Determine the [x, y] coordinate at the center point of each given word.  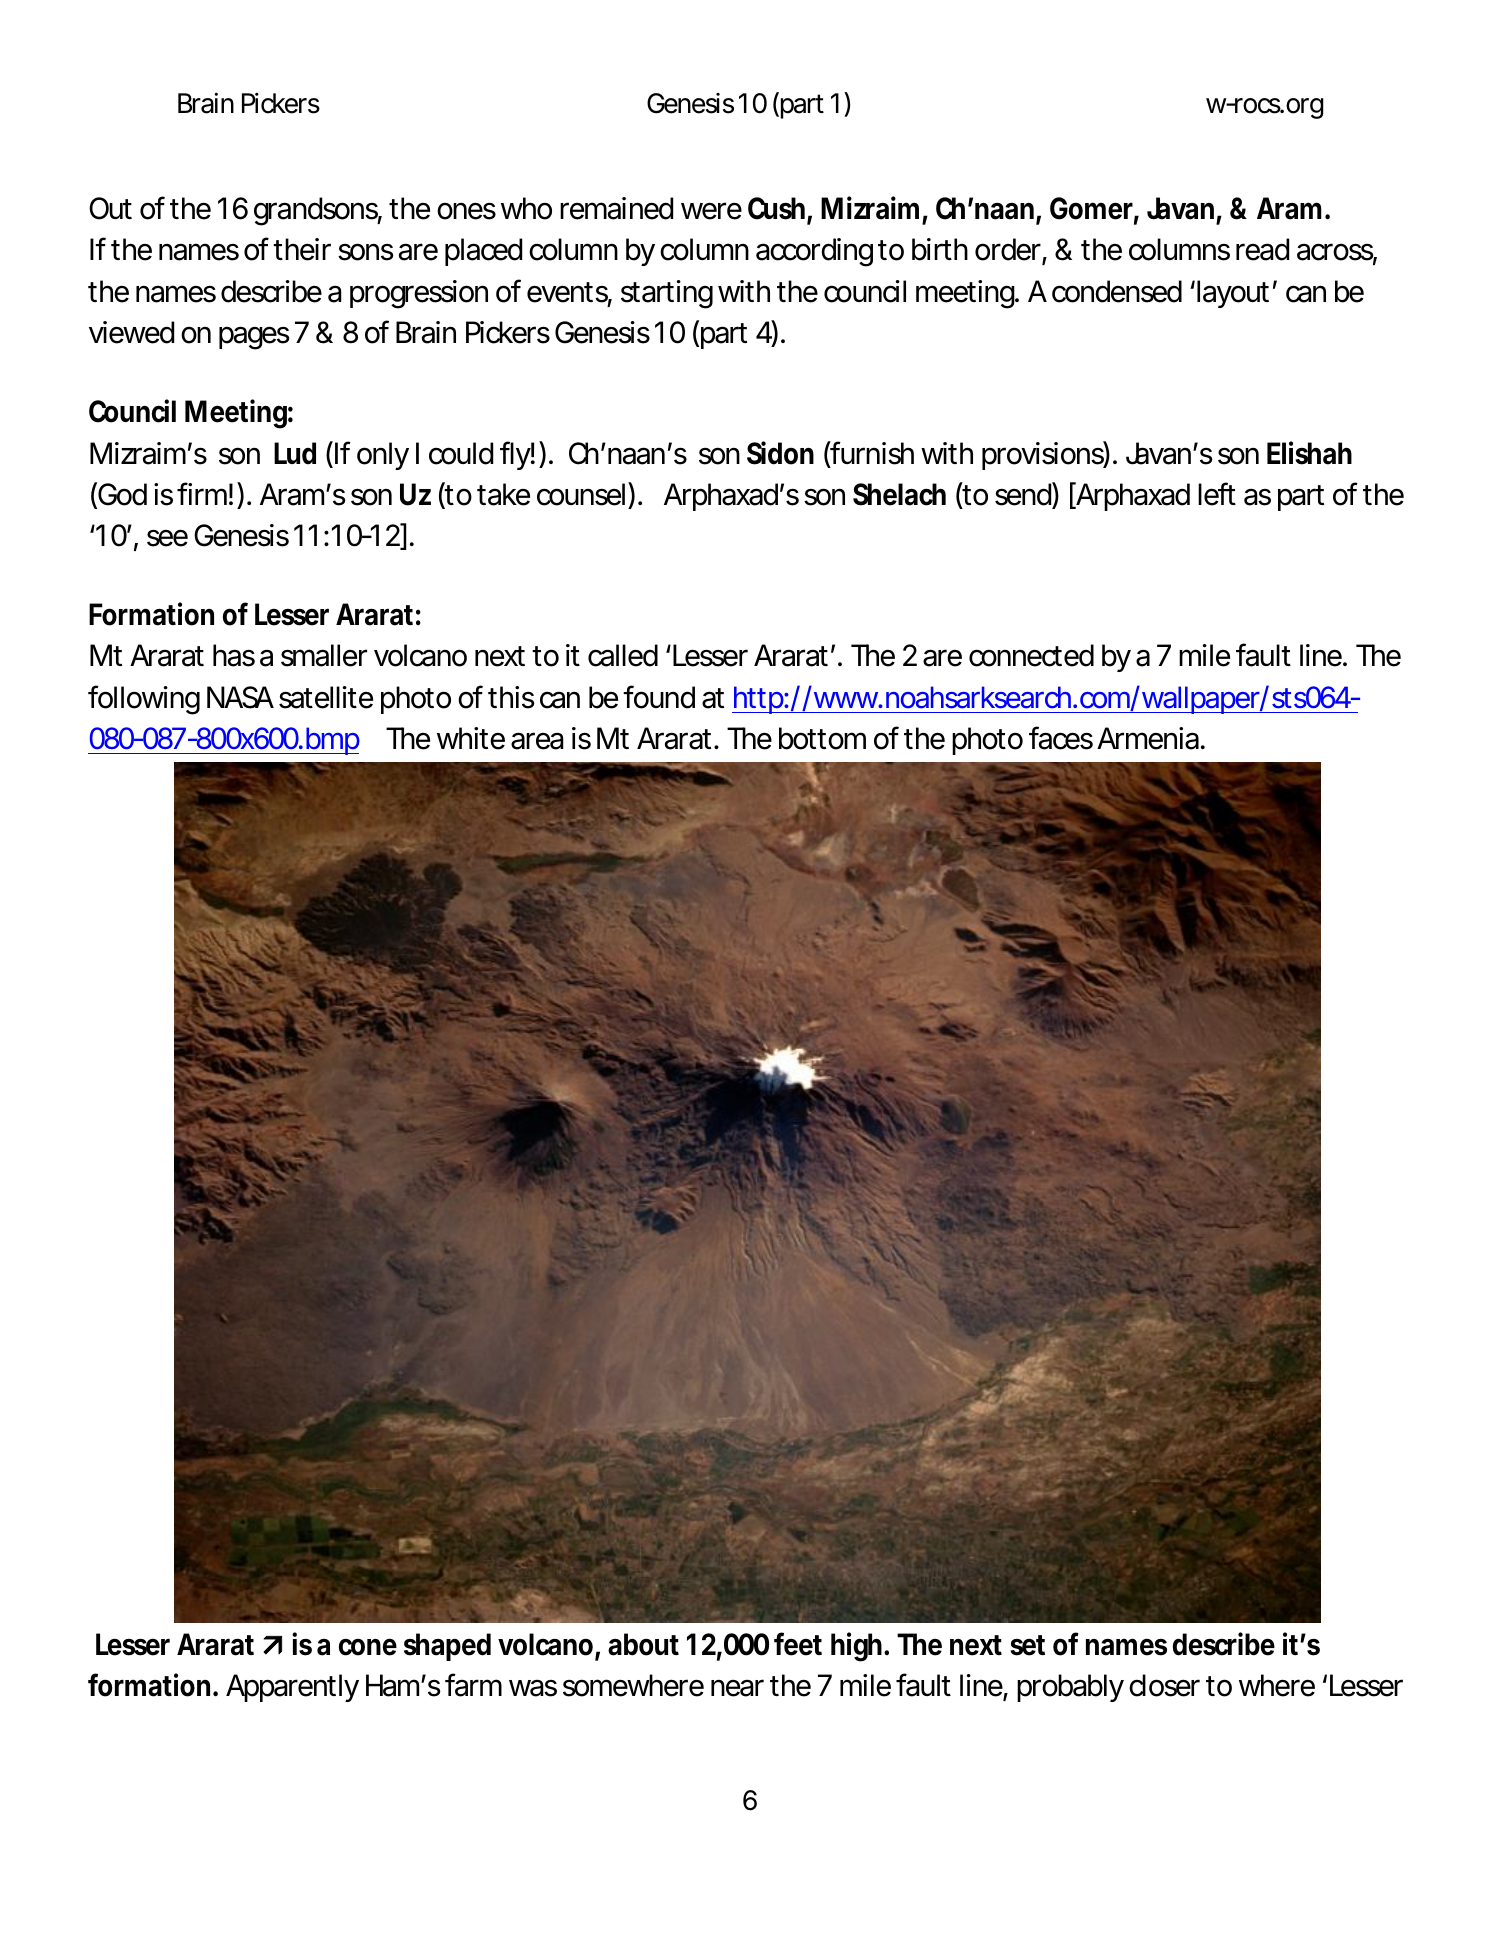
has [234, 655]
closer [1164, 1685]
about [643, 1644]
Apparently [292, 1688]
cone [368, 1647]
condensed [1117, 291]
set [1027, 1645]
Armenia [1148, 738]
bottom [822, 738]
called [623, 655]
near [737, 1688]
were [711, 211]
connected [1031, 655]
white [471, 738]
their [302, 249]
